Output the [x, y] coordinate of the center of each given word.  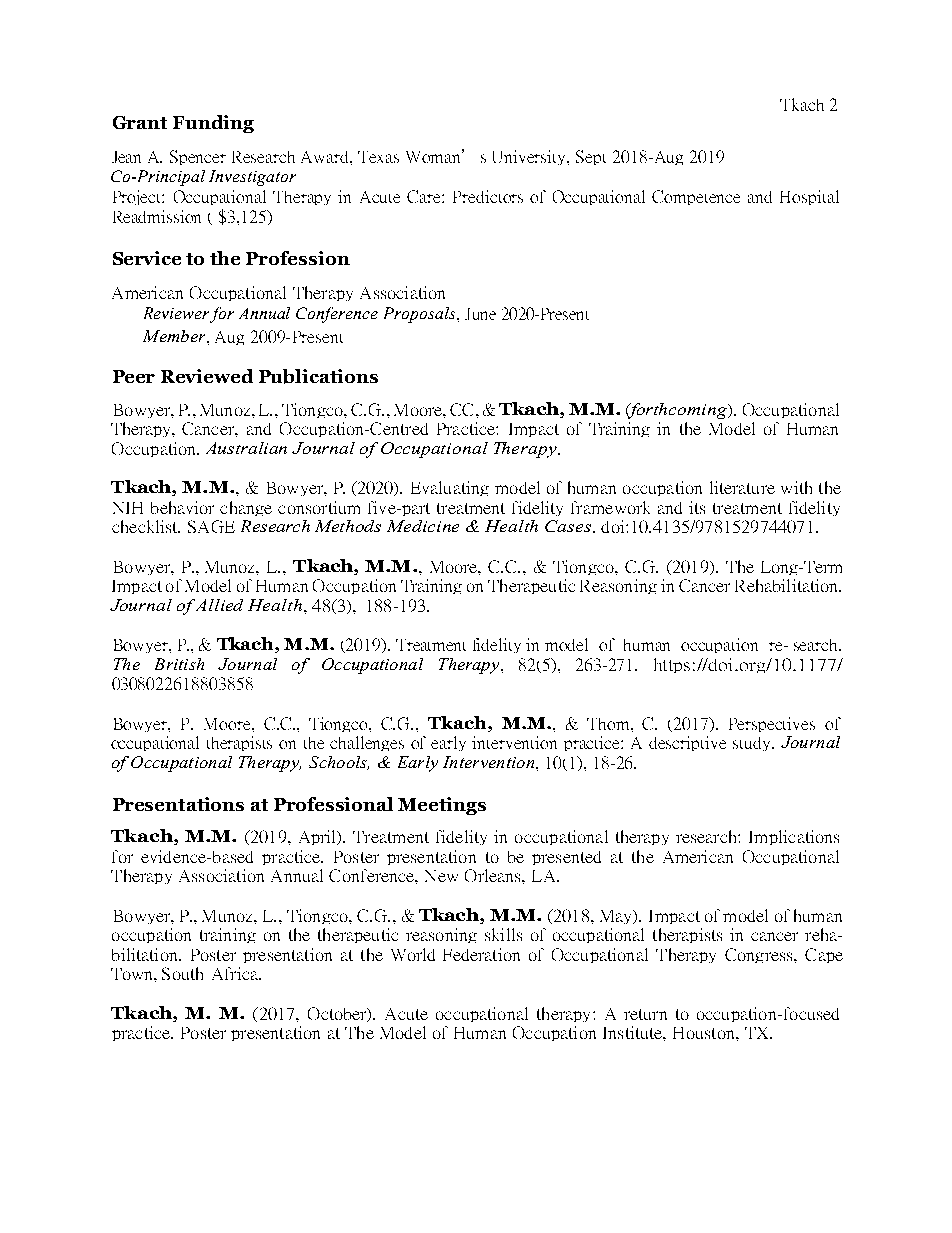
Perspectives [772, 724]
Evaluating [450, 488]
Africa [236, 973]
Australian [246, 448]
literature [742, 487]
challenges [367, 743]
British [179, 664]
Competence [696, 197]
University [531, 157]
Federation [481, 954]
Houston [705, 1033]
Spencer [198, 157]
